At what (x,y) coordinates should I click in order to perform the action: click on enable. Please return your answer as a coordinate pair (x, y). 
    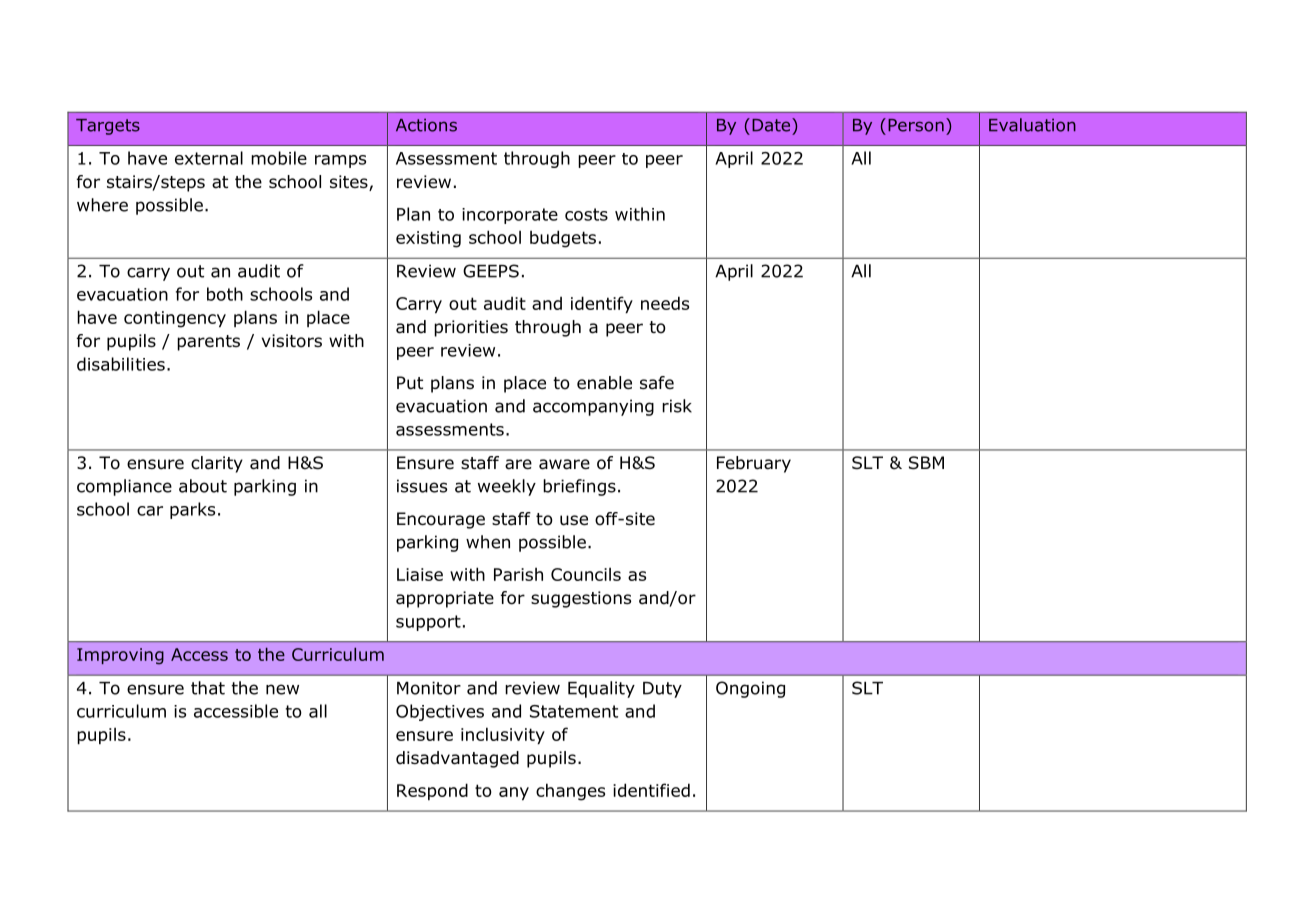
    Looking at the image, I should click on (604, 383).
